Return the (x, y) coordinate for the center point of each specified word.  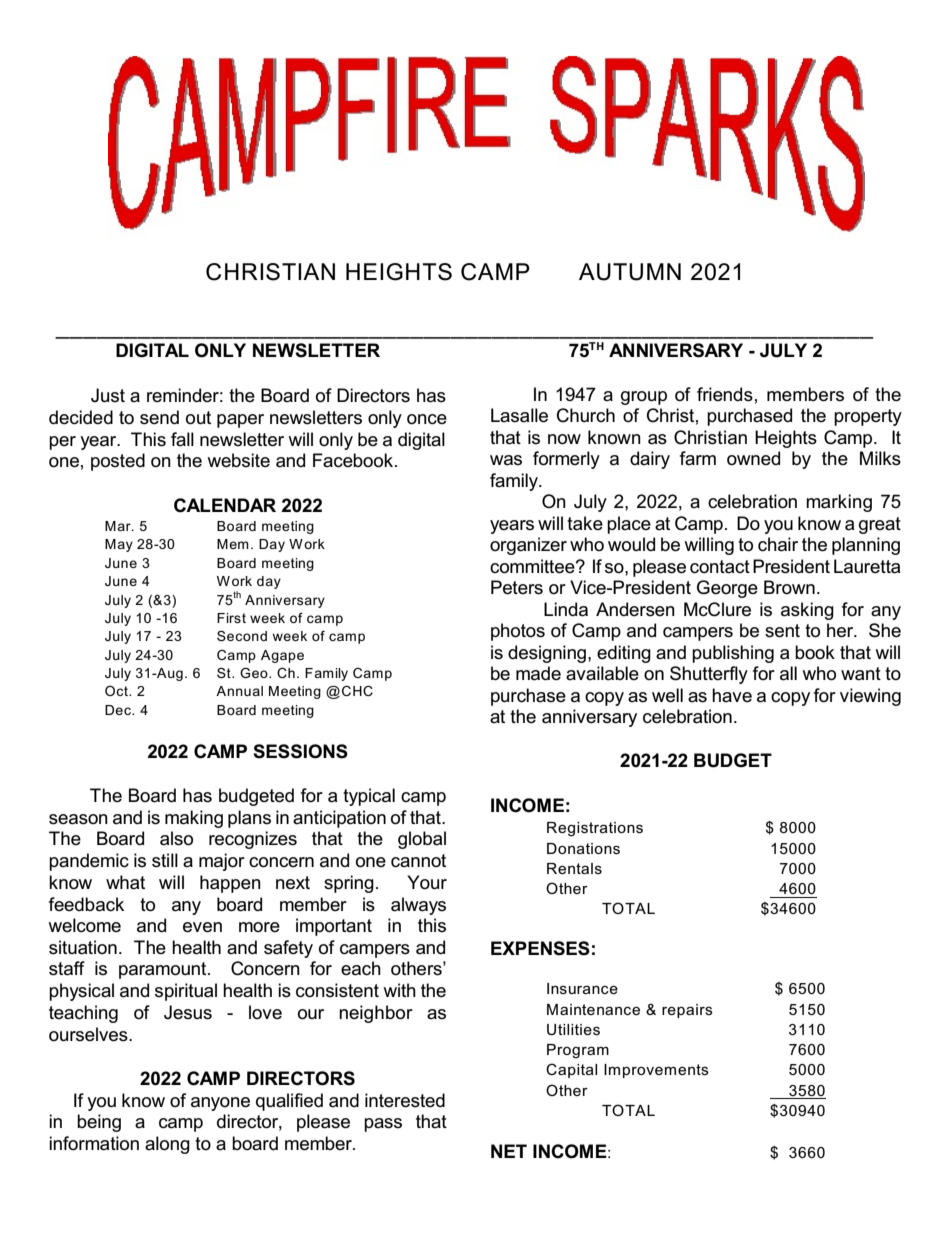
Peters (517, 587)
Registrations (595, 829)
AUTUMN (630, 272)
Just (108, 395)
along (167, 1145)
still (165, 860)
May (119, 545)
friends (725, 394)
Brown (789, 587)
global (422, 840)
